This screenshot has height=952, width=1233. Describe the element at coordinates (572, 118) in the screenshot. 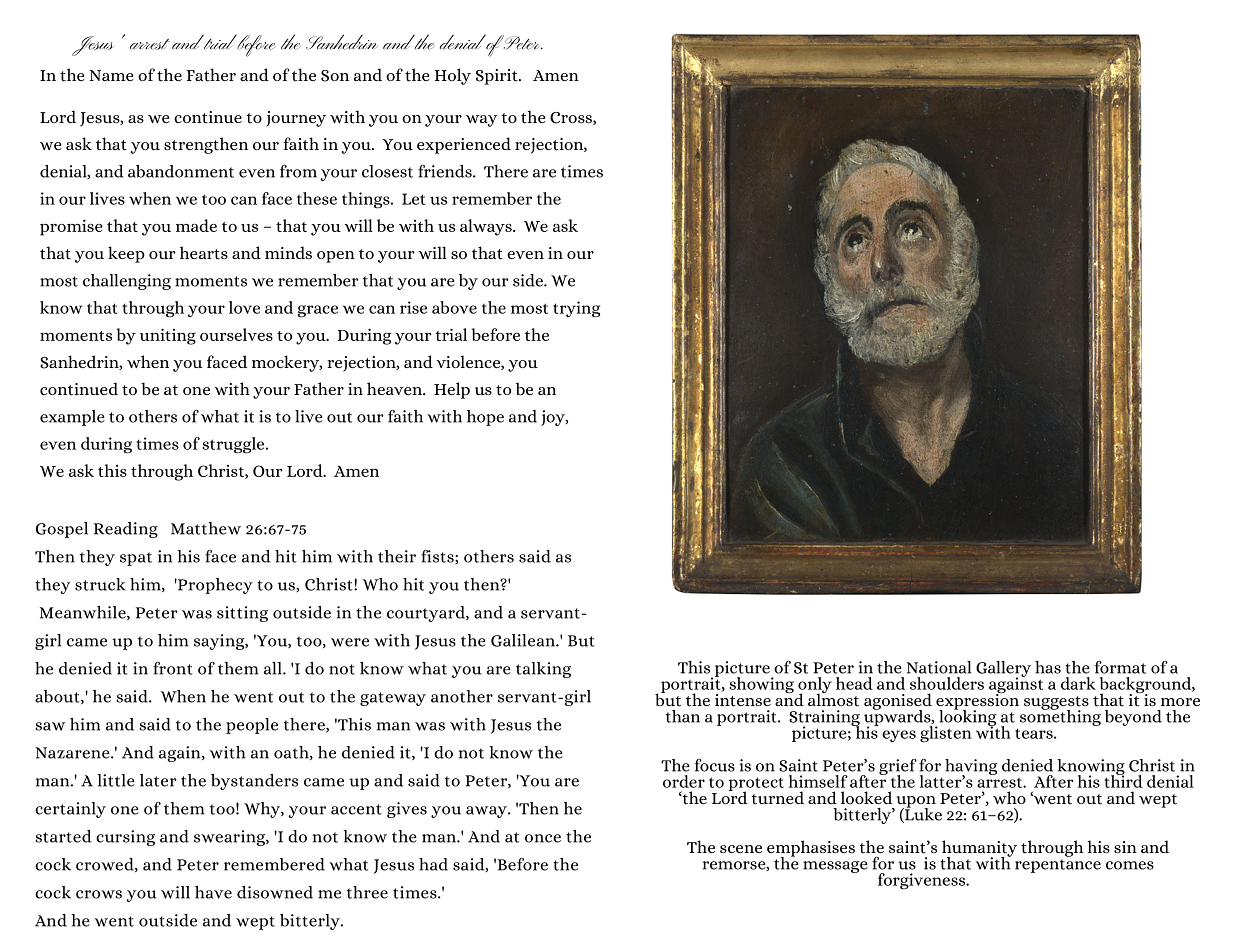

I see `Cross` at that location.
